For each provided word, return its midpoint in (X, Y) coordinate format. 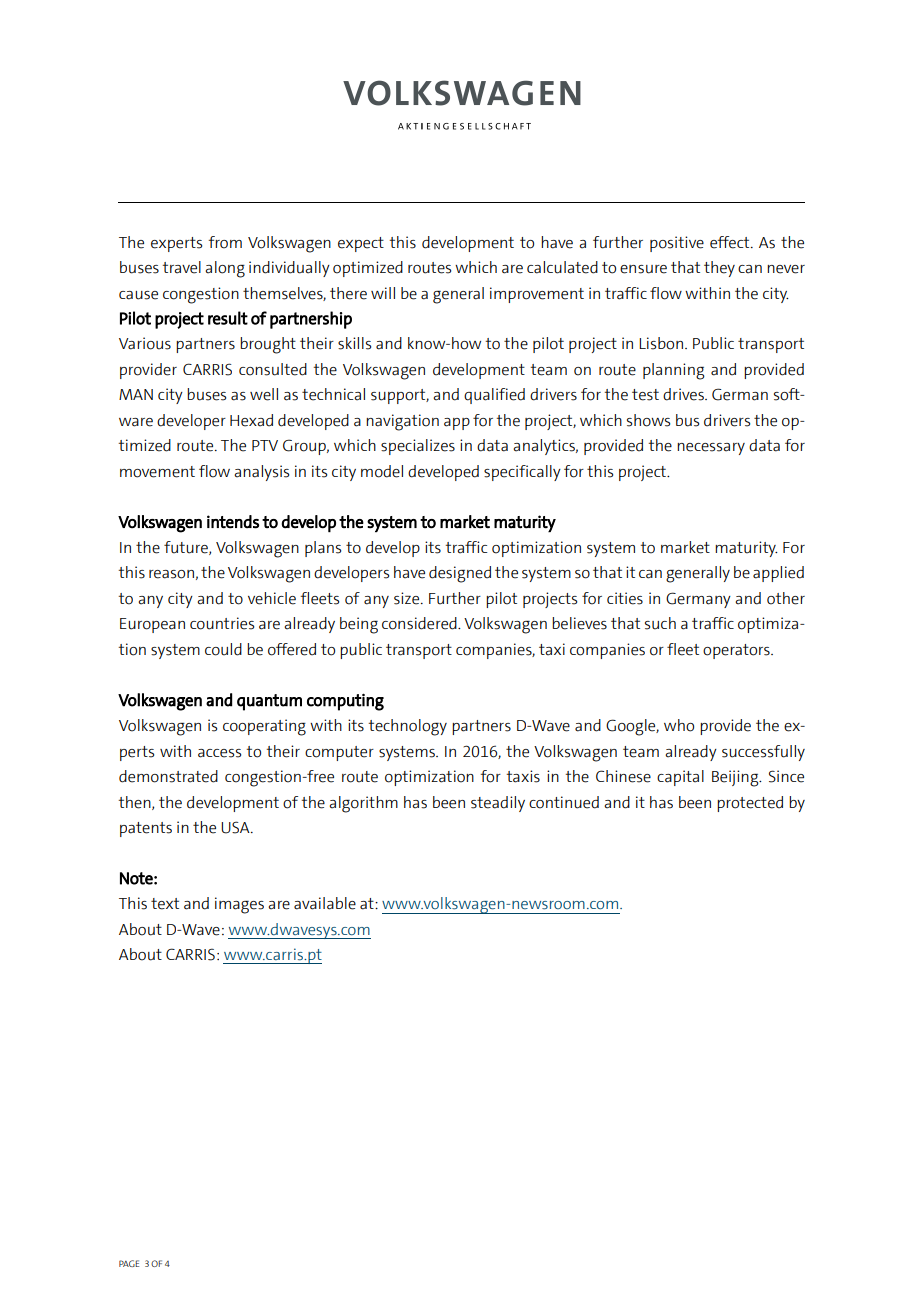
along (225, 269)
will (383, 293)
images (239, 905)
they (719, 269)
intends (233, 522)
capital (680, 778)
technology (407, 727)
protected (750, 804)
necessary (711, 449)
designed (460, 574)
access (219, 753)
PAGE (129, 1263)
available (325, 903)
